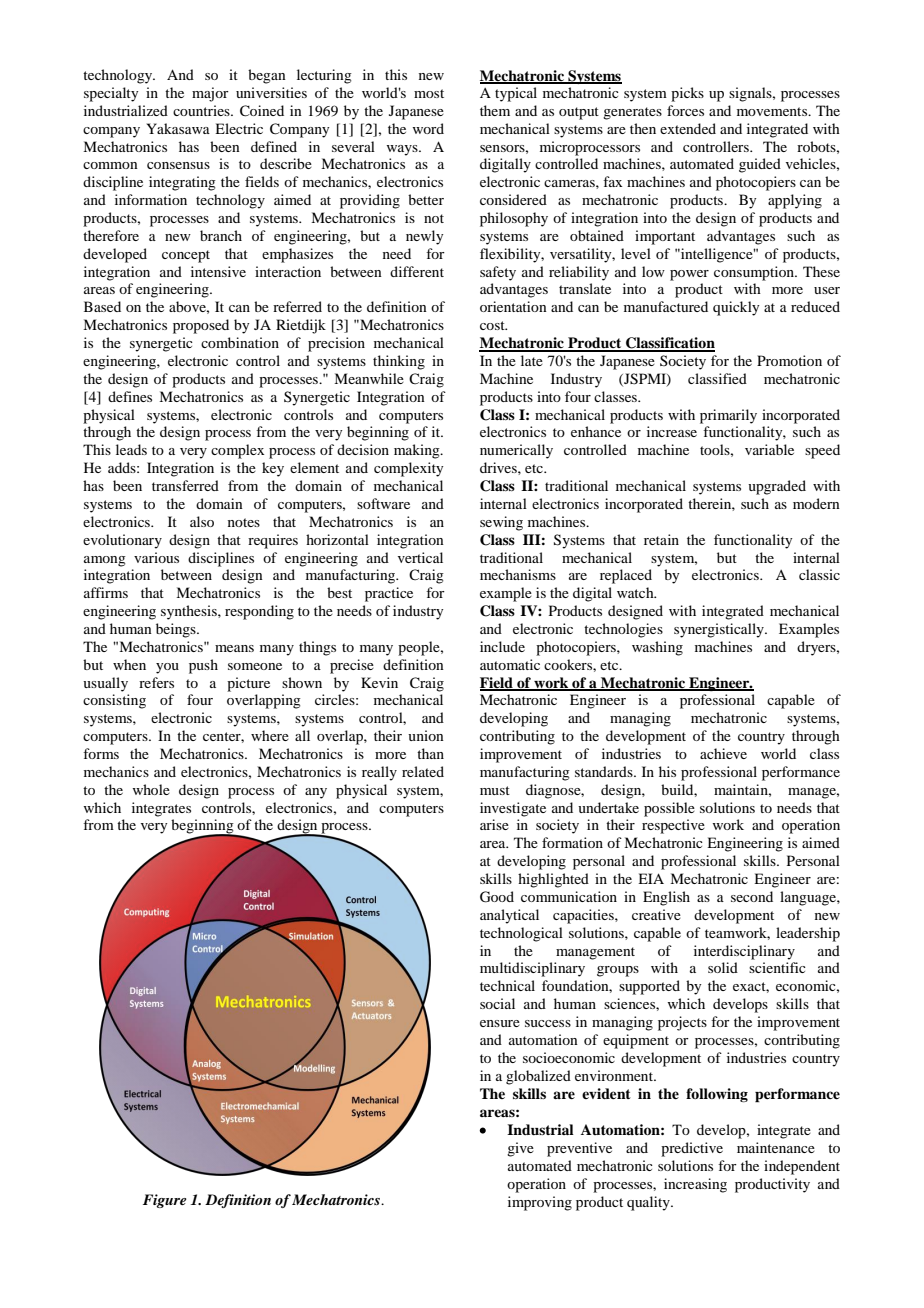  Describe the element at coordinates (673, 826) in the screenshot. I see `respective` at that location.
